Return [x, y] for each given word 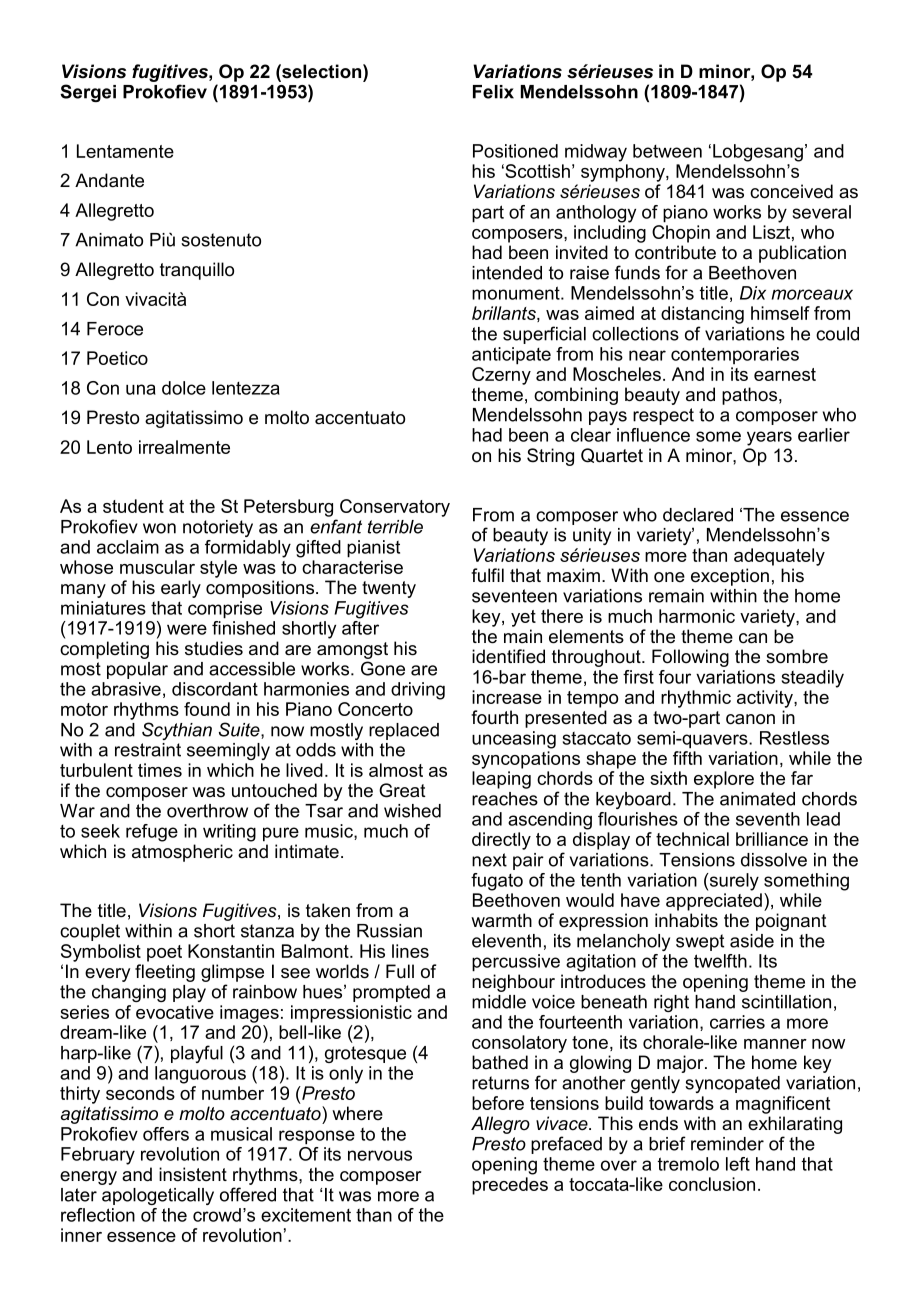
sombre [797, 656]
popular [137, 670]
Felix [493, 92]
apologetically [158, 1196]
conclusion [712, 1184]
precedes [510, 1186]
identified [508, 656]
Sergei [88, 93]
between [667, 151]
